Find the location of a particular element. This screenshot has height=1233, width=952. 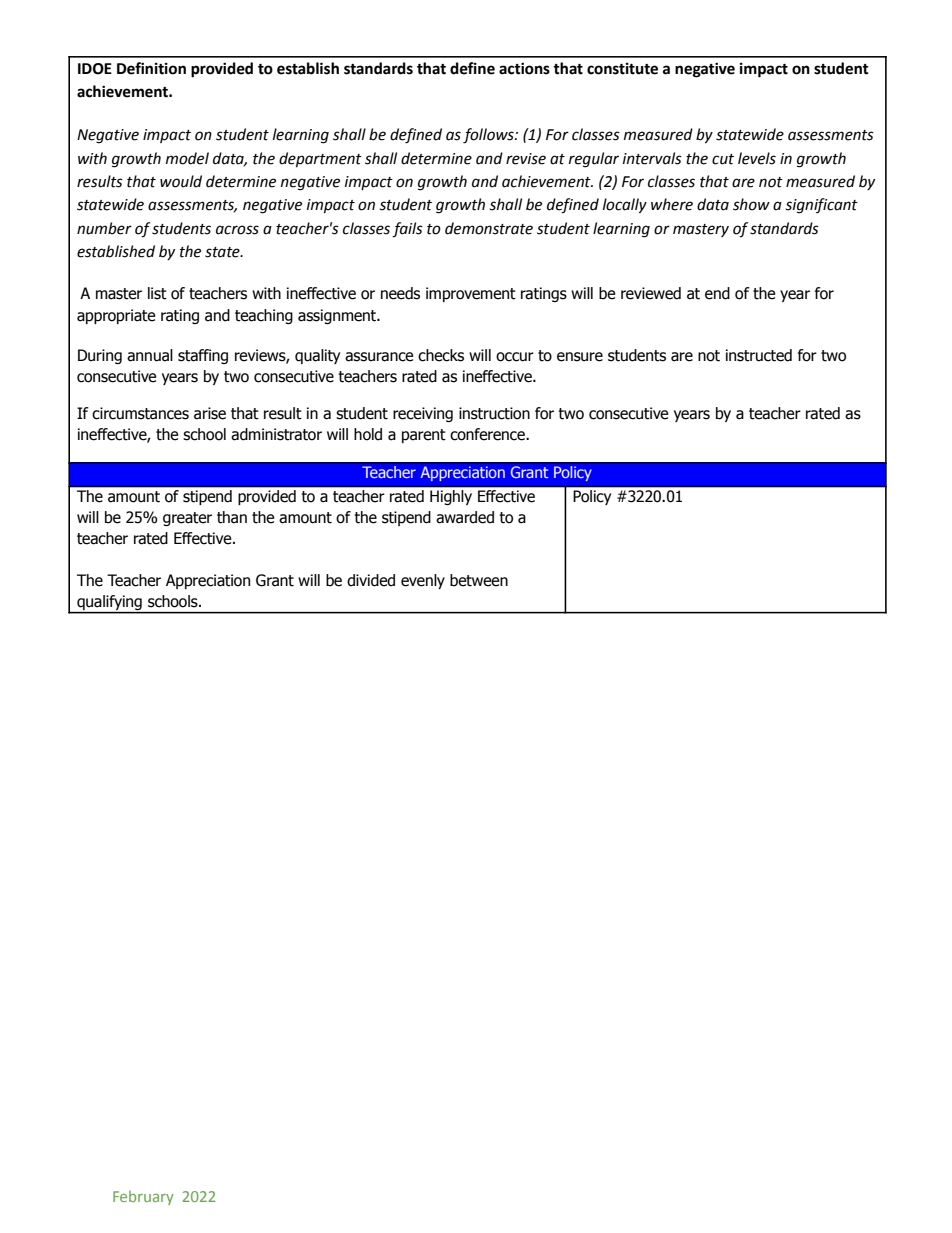

qualifying is located at coordinates (109, 604).
